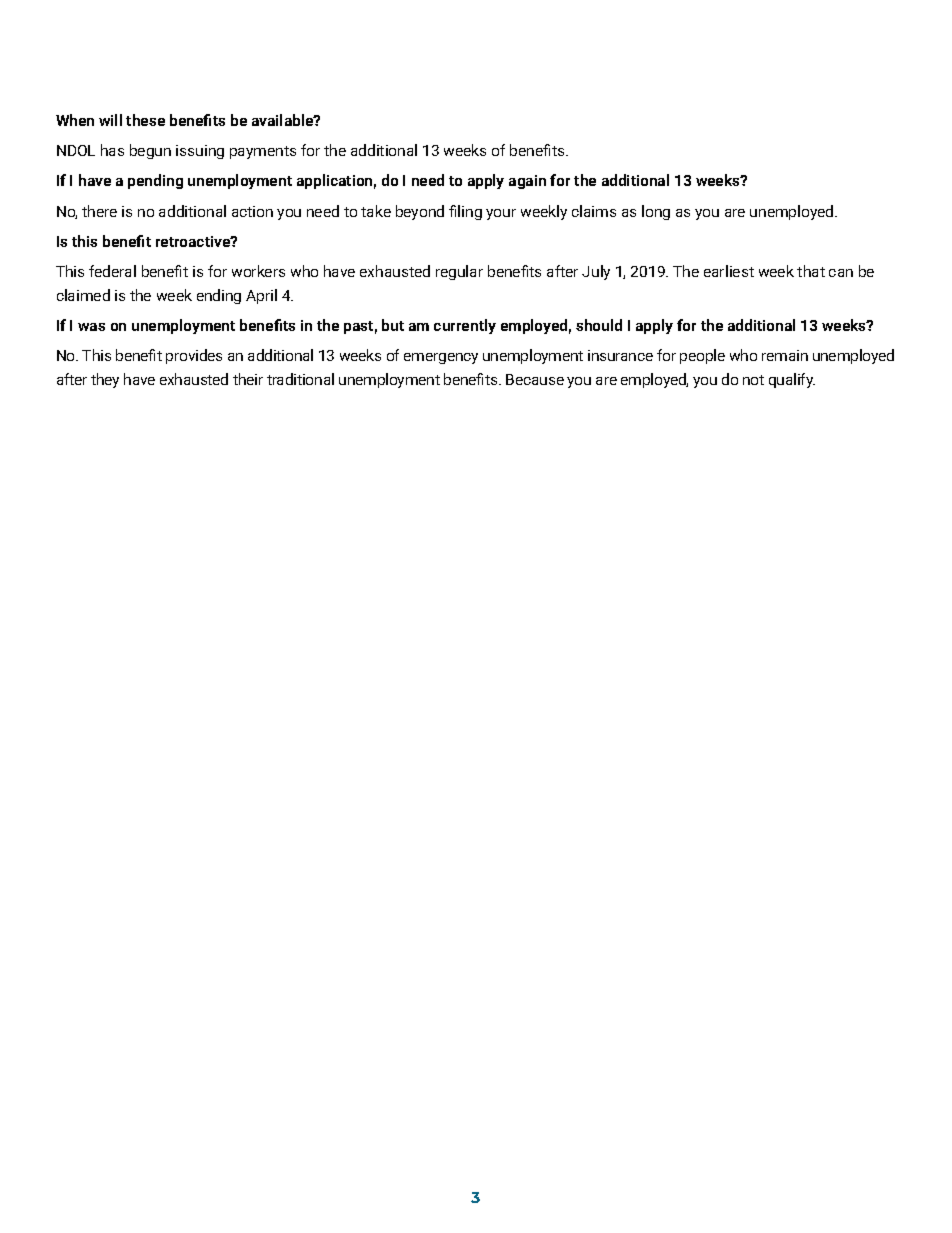  What do you see at coordinates (105, 380) in the screenshot?
I see `they` at bounding box center [105, 380].
